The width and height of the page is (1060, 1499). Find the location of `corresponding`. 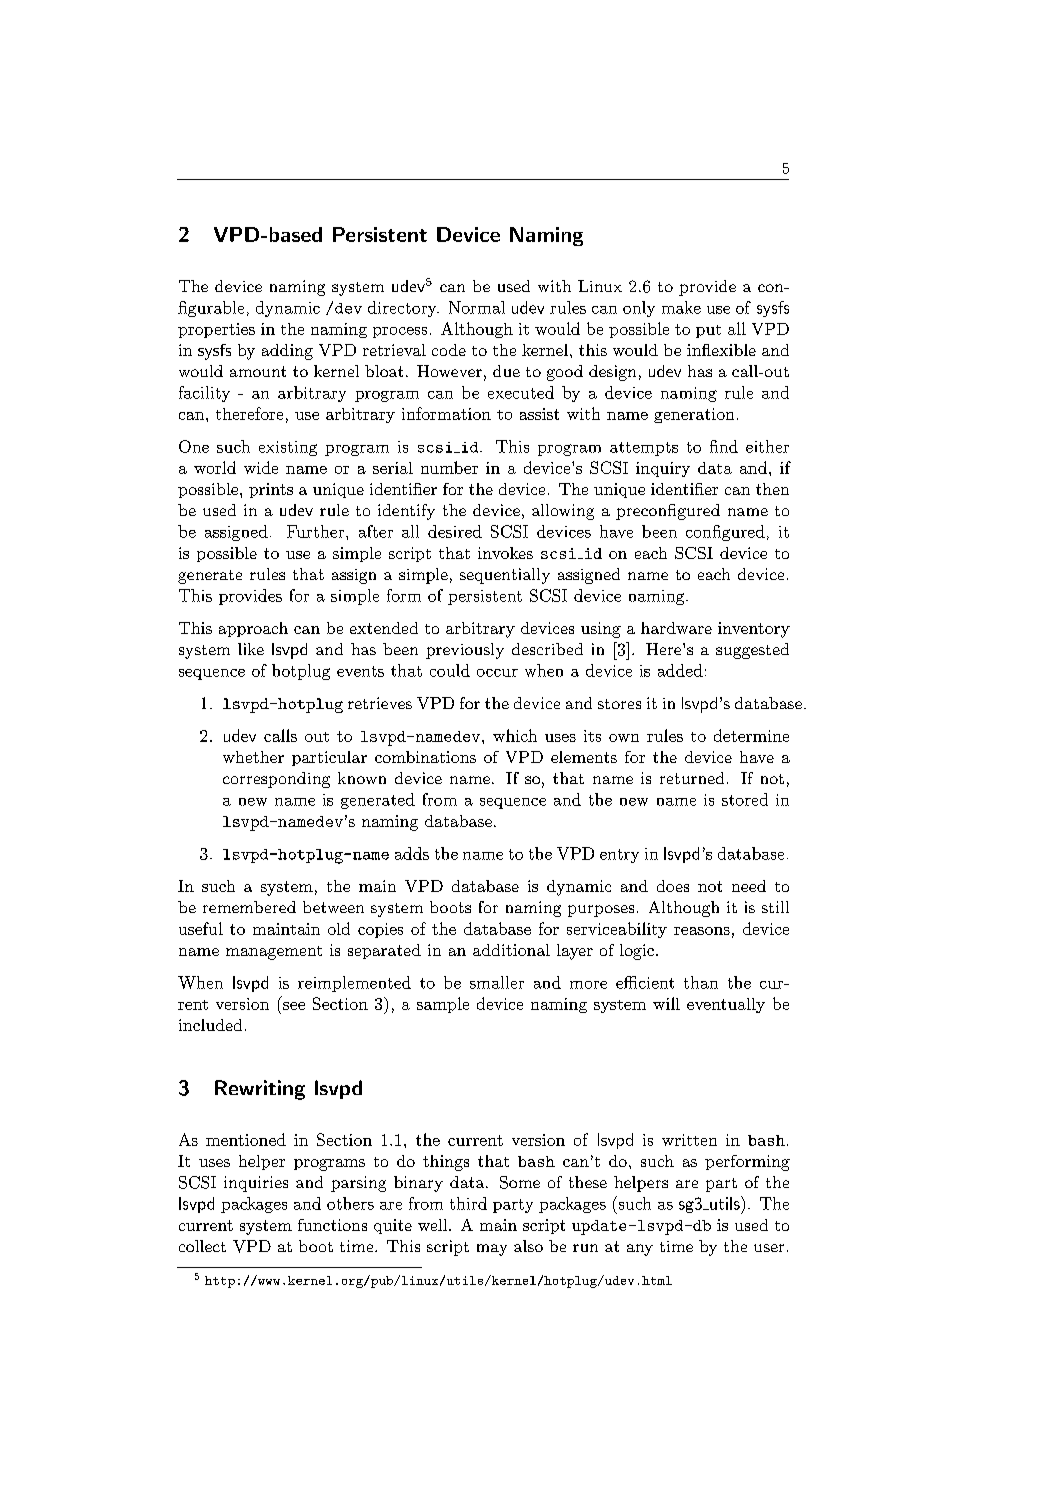

corresponding is located at coordinates (276, 780).
